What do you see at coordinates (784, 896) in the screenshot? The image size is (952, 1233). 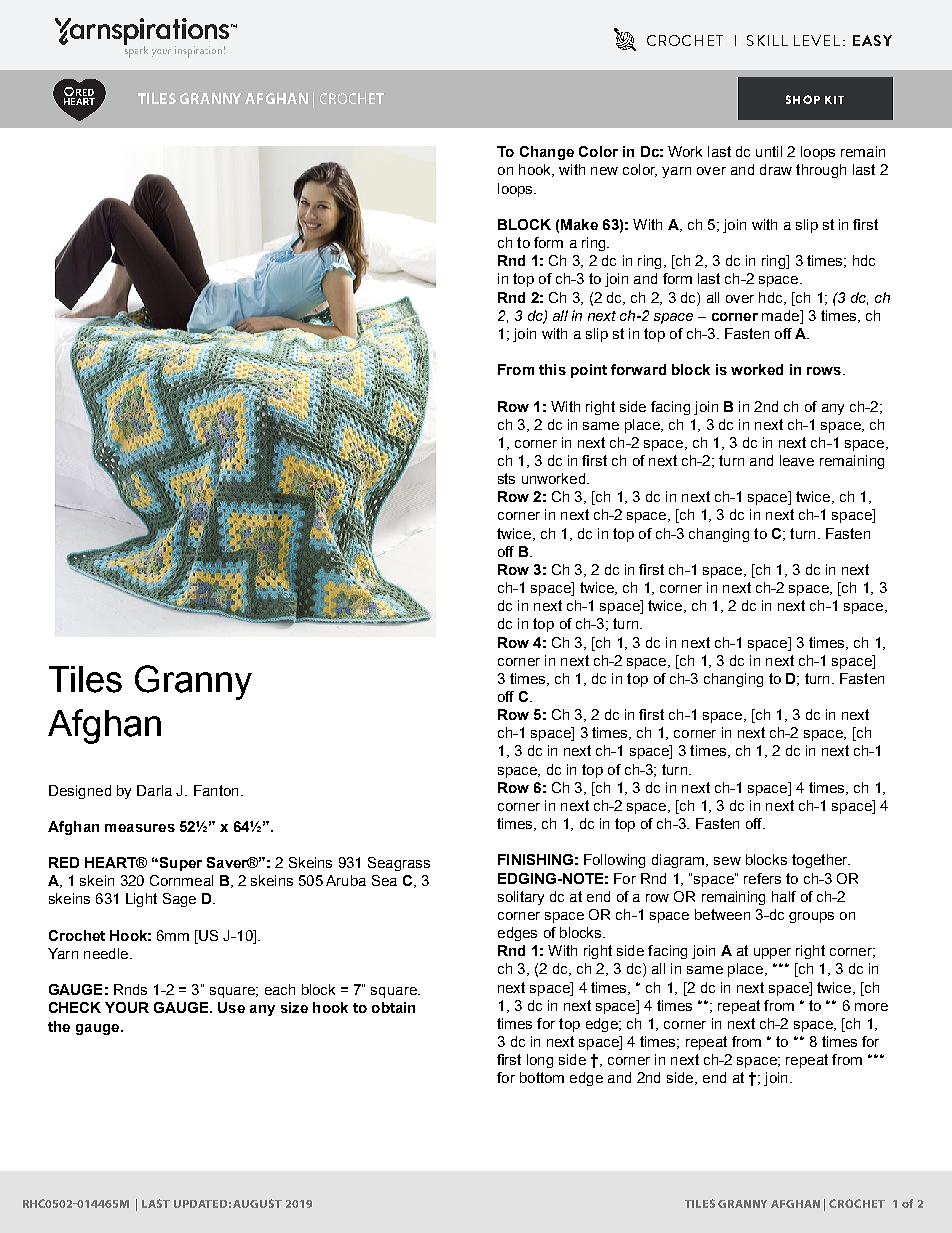 I see `half` at bounding box center [784, 896].
